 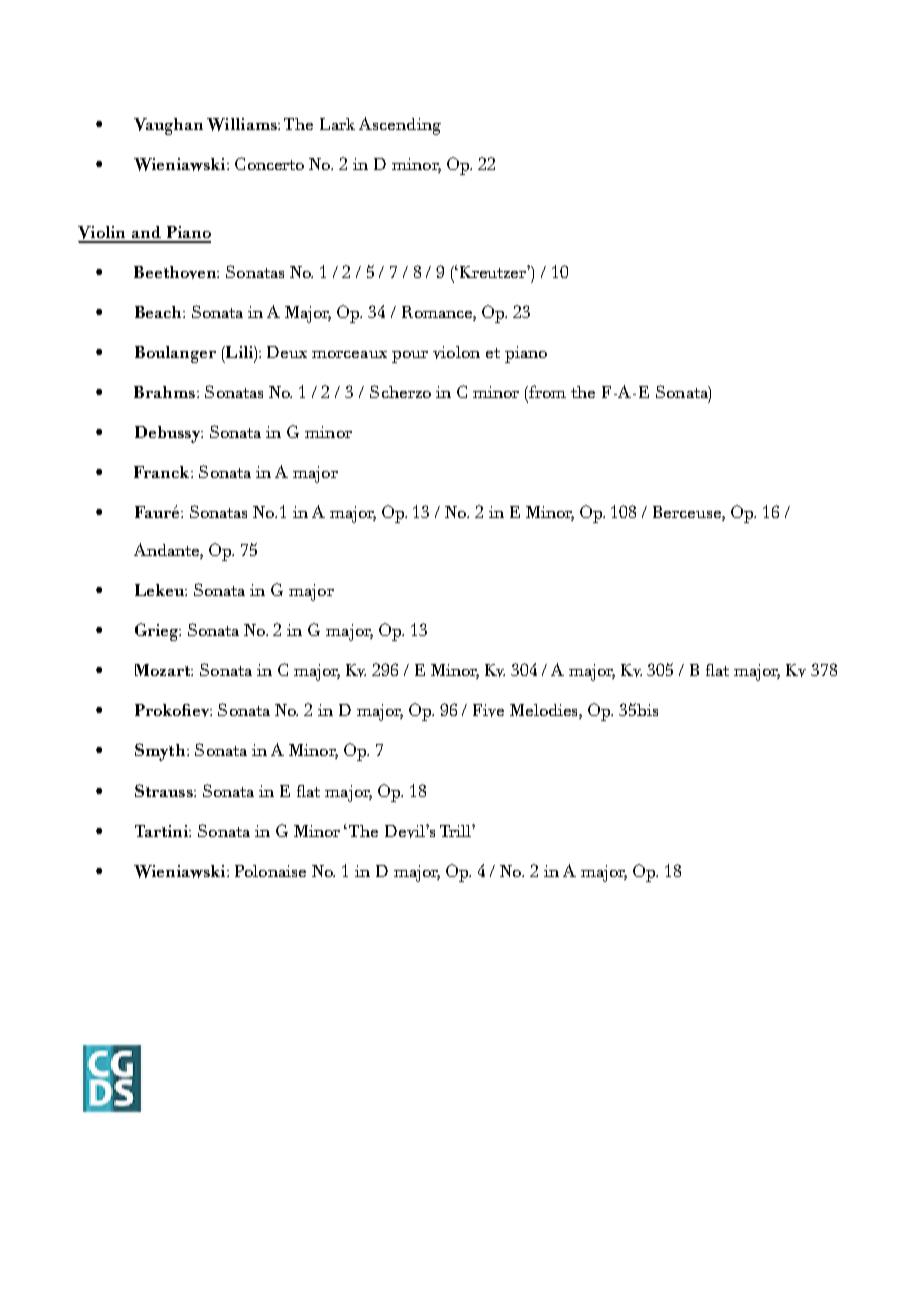 What do you see at coordinates (337, 124) in the screenshot?
I see `Lark` at bounding box center [337, 124].
